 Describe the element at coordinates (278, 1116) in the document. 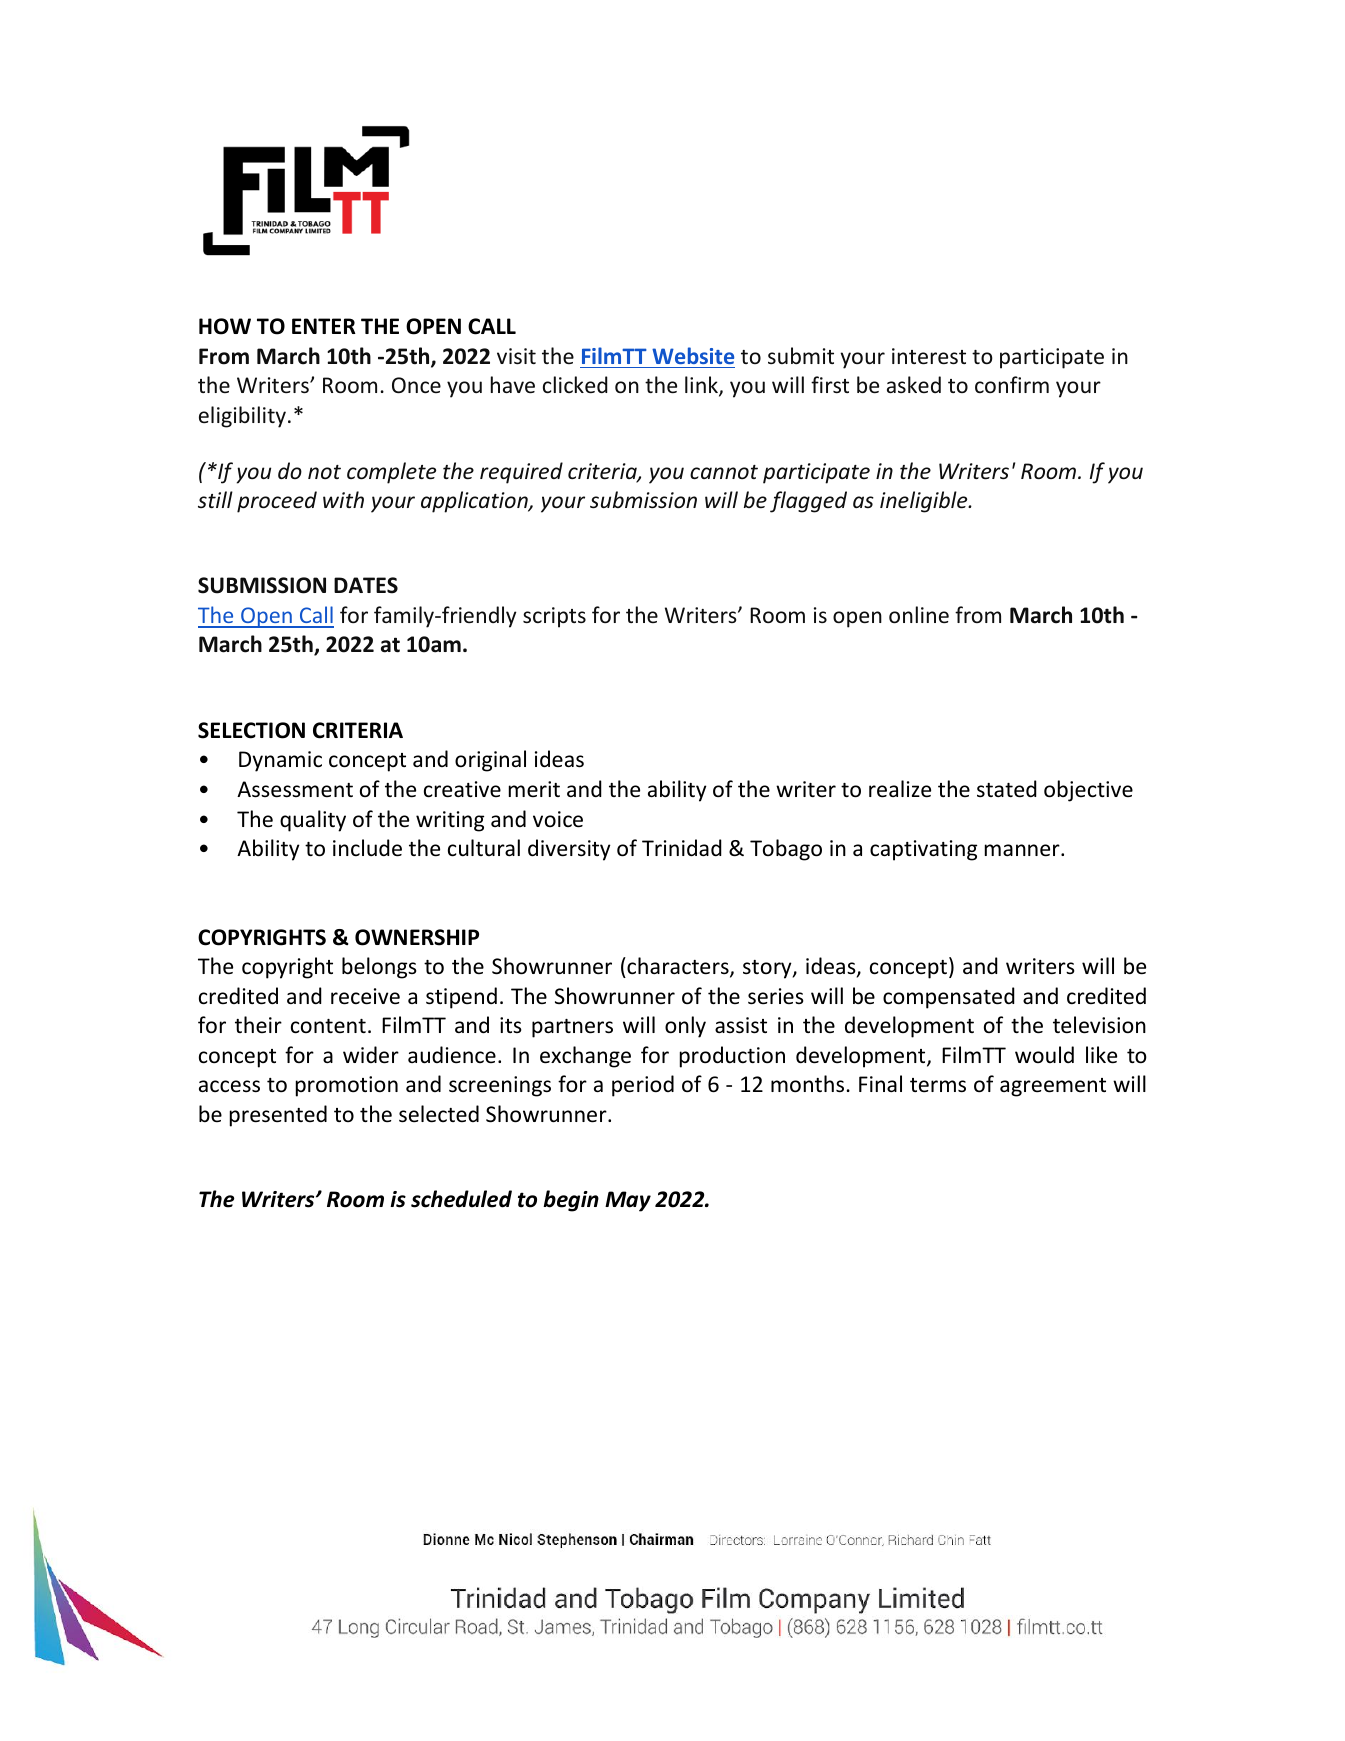

I see `presented` at that location.
